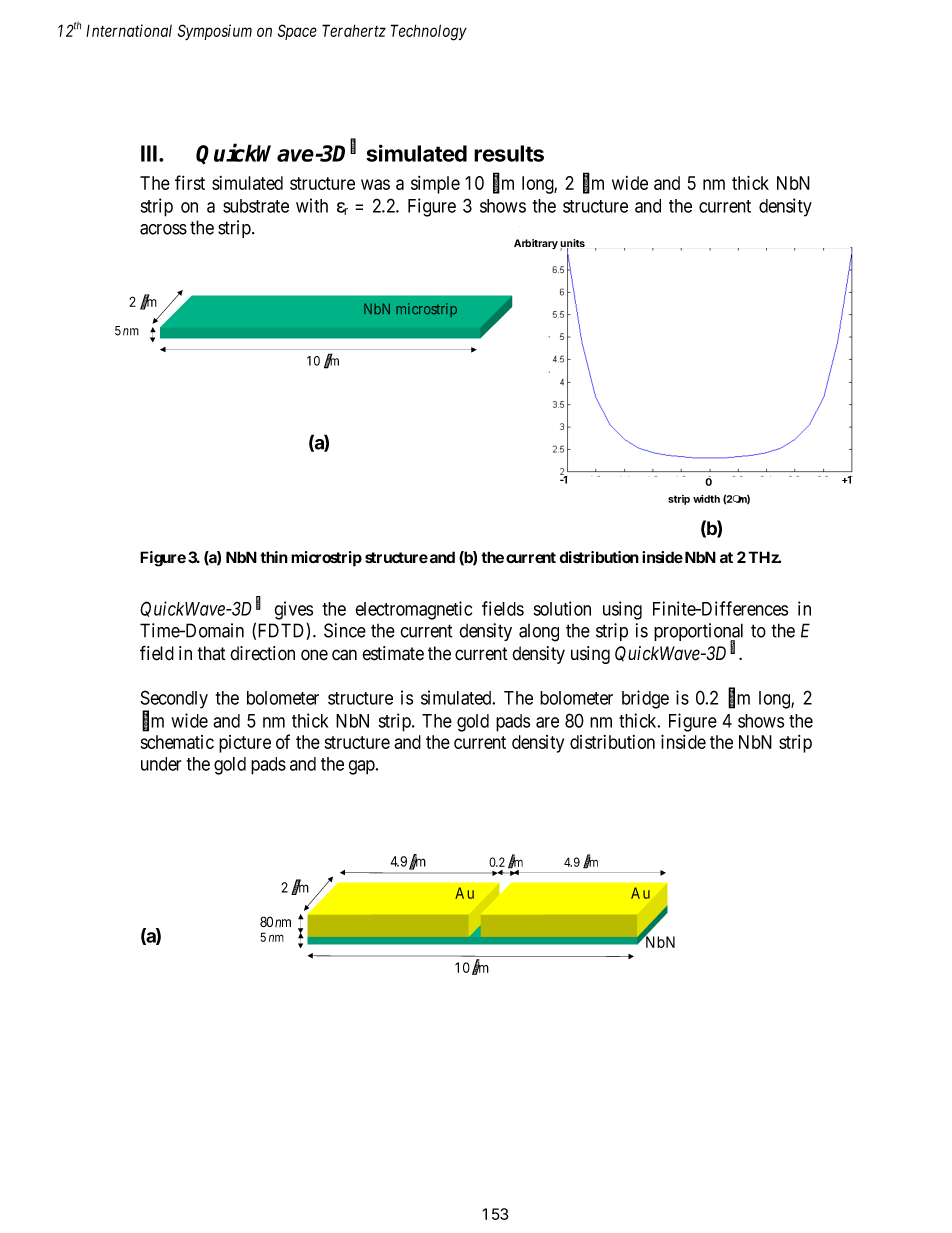 This document has height=1233, width=952. What do you see at coordinates (435, 185) in the document?
I see `simple` at bounding box center [435, 185].
